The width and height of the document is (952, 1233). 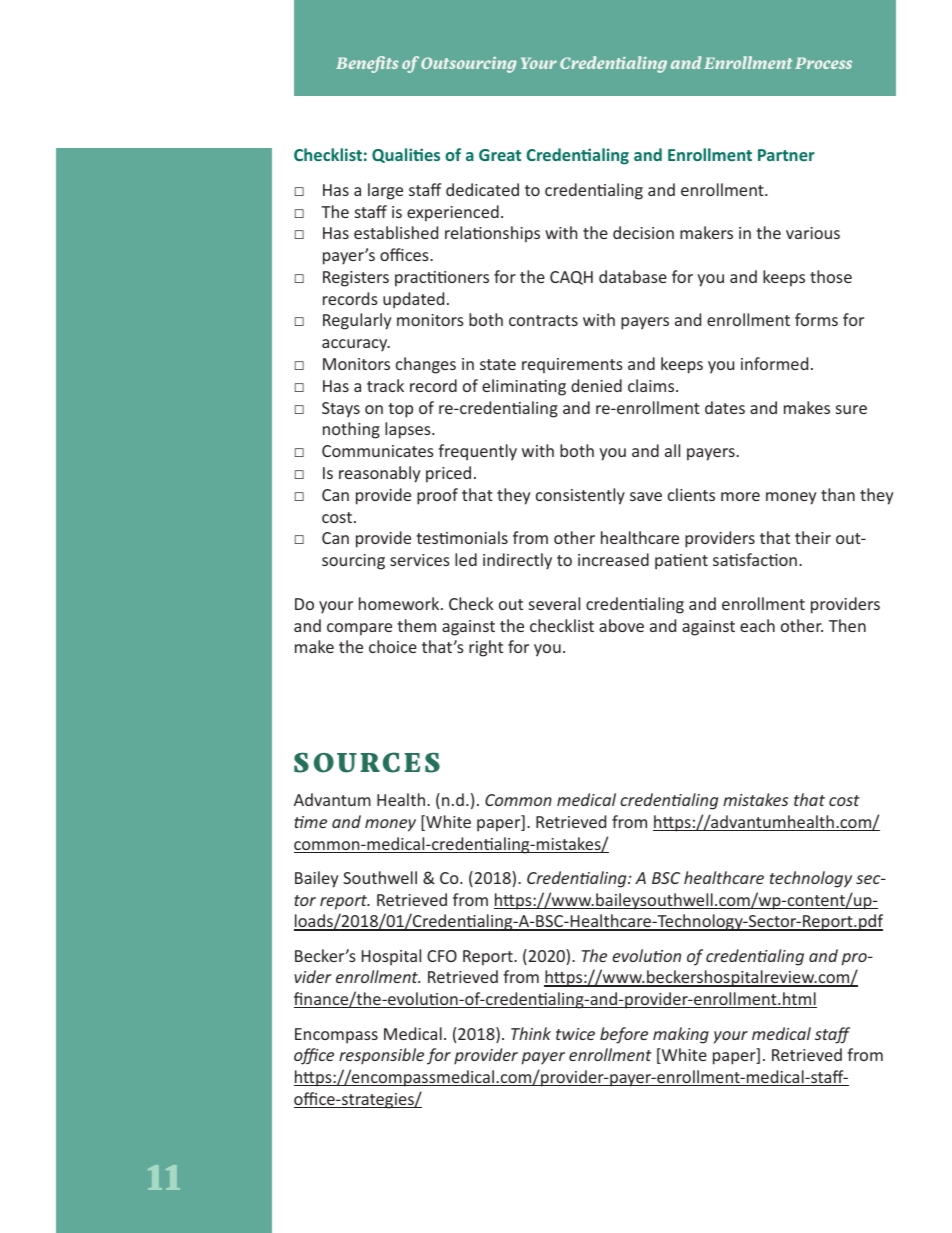 What do you see at coordinates (755, 559) in the document?
I see `satisfaction` at bounding box center [755, 559].
